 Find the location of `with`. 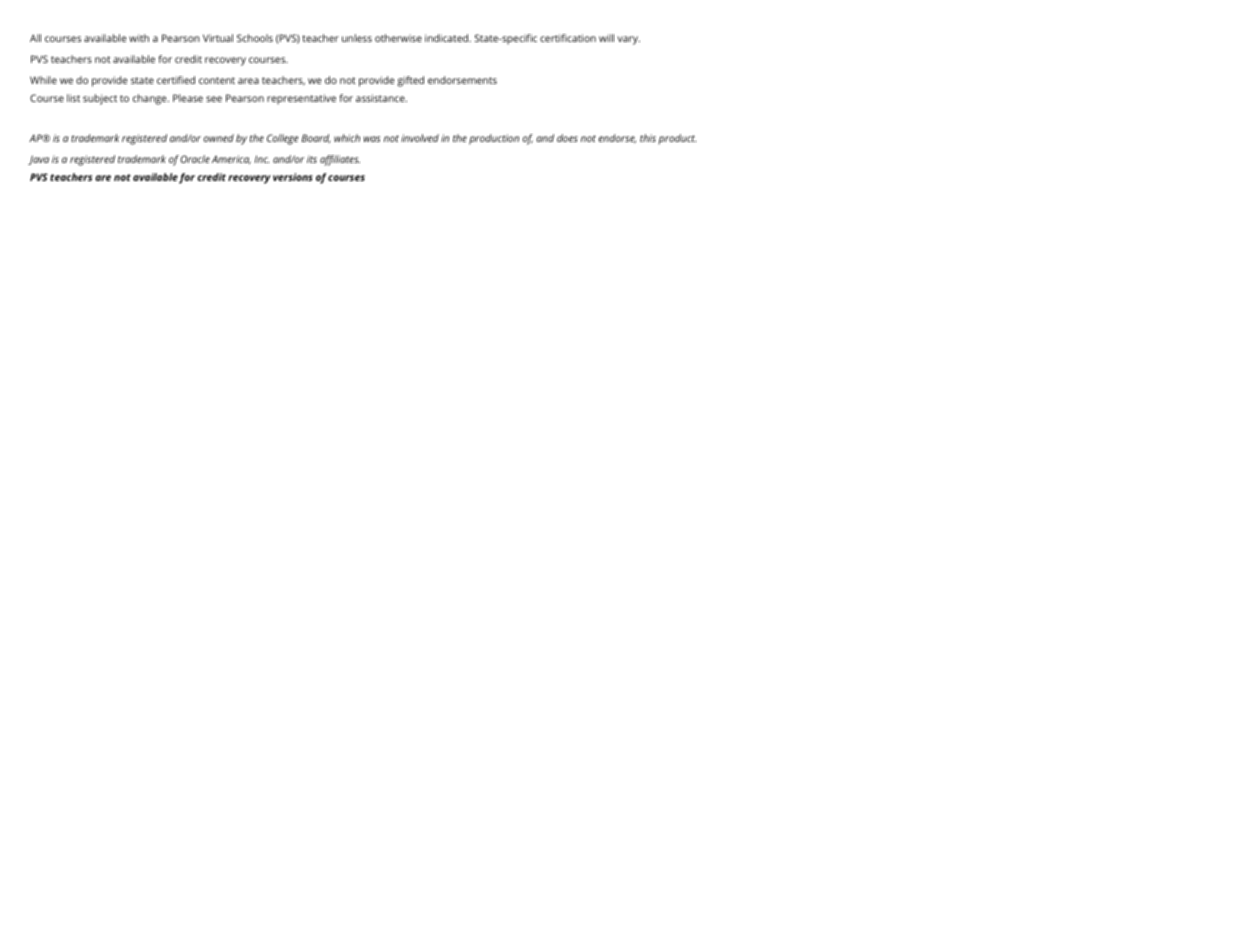

with is located at coordinates (139, 38).
